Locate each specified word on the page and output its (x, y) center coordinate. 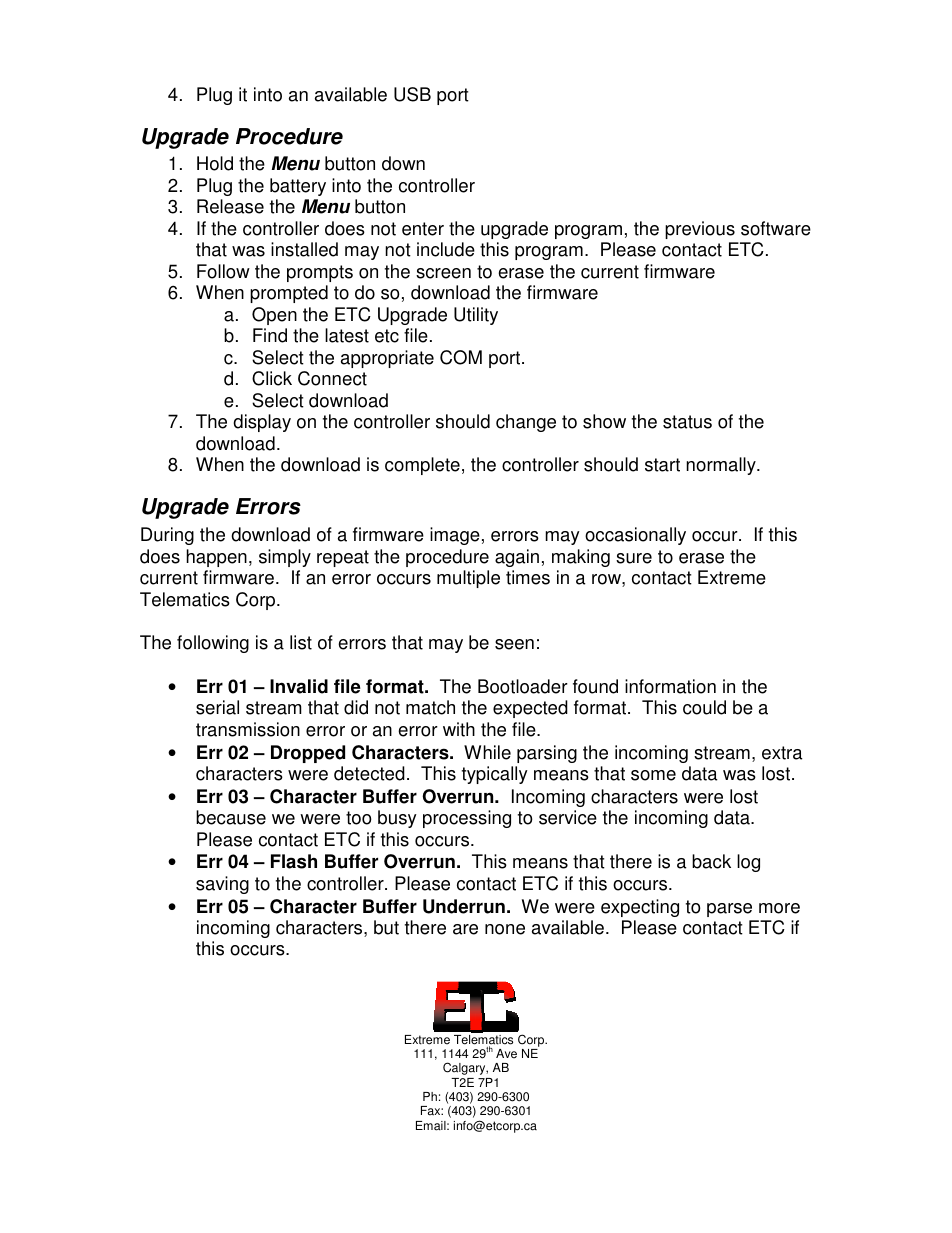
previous (700, 230)
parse (729, 910)
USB (412, 94)
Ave (506, 1054)
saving (222, 885)
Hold (215, 163)
